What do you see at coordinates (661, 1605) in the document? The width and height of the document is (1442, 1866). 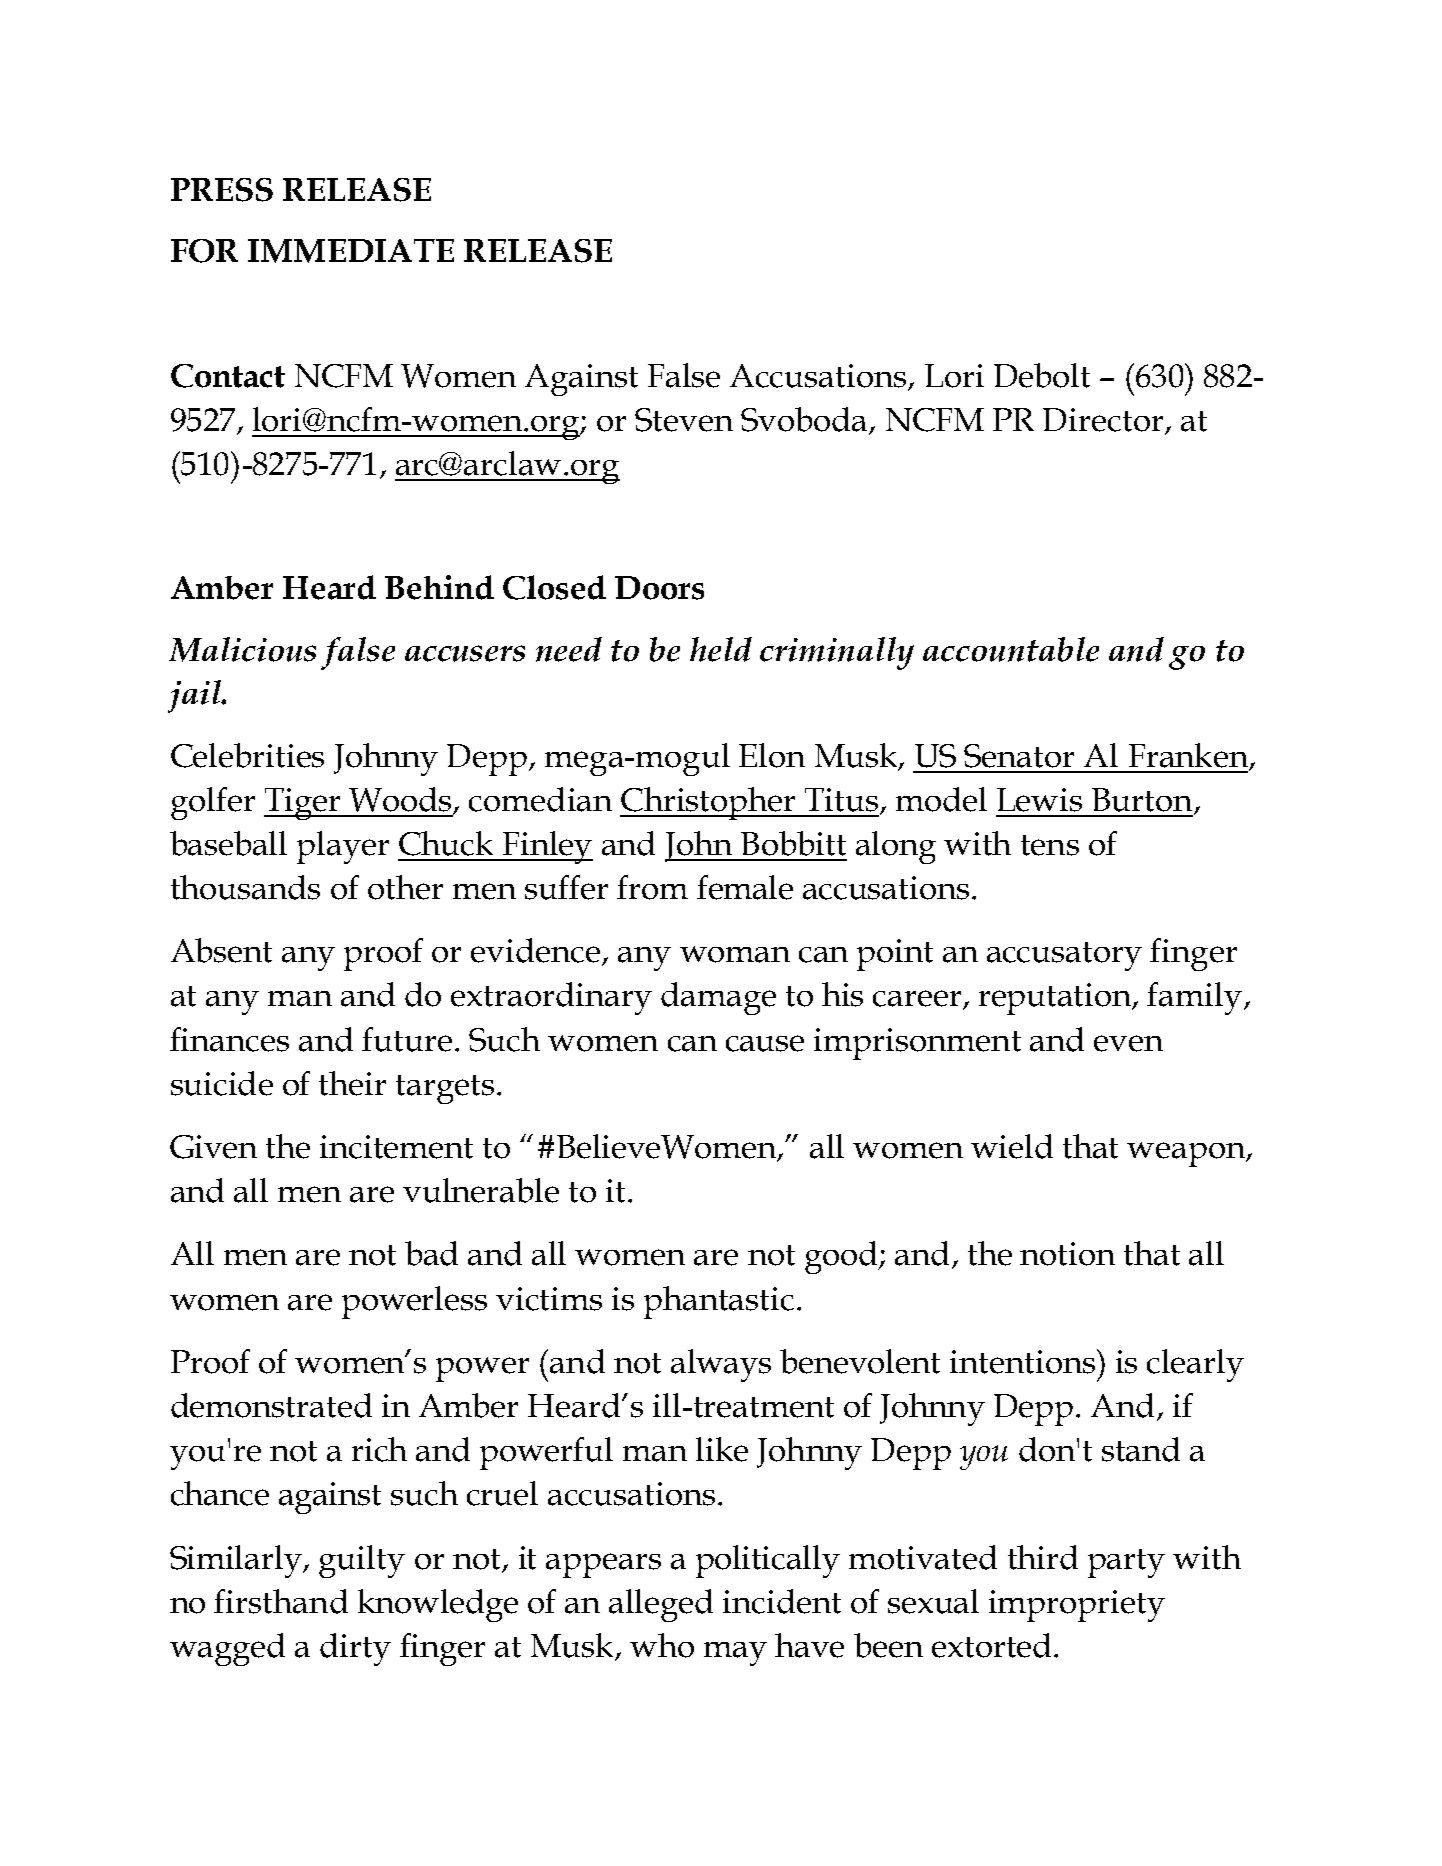 I see `alleged` at bounding box center [661, 1605].
